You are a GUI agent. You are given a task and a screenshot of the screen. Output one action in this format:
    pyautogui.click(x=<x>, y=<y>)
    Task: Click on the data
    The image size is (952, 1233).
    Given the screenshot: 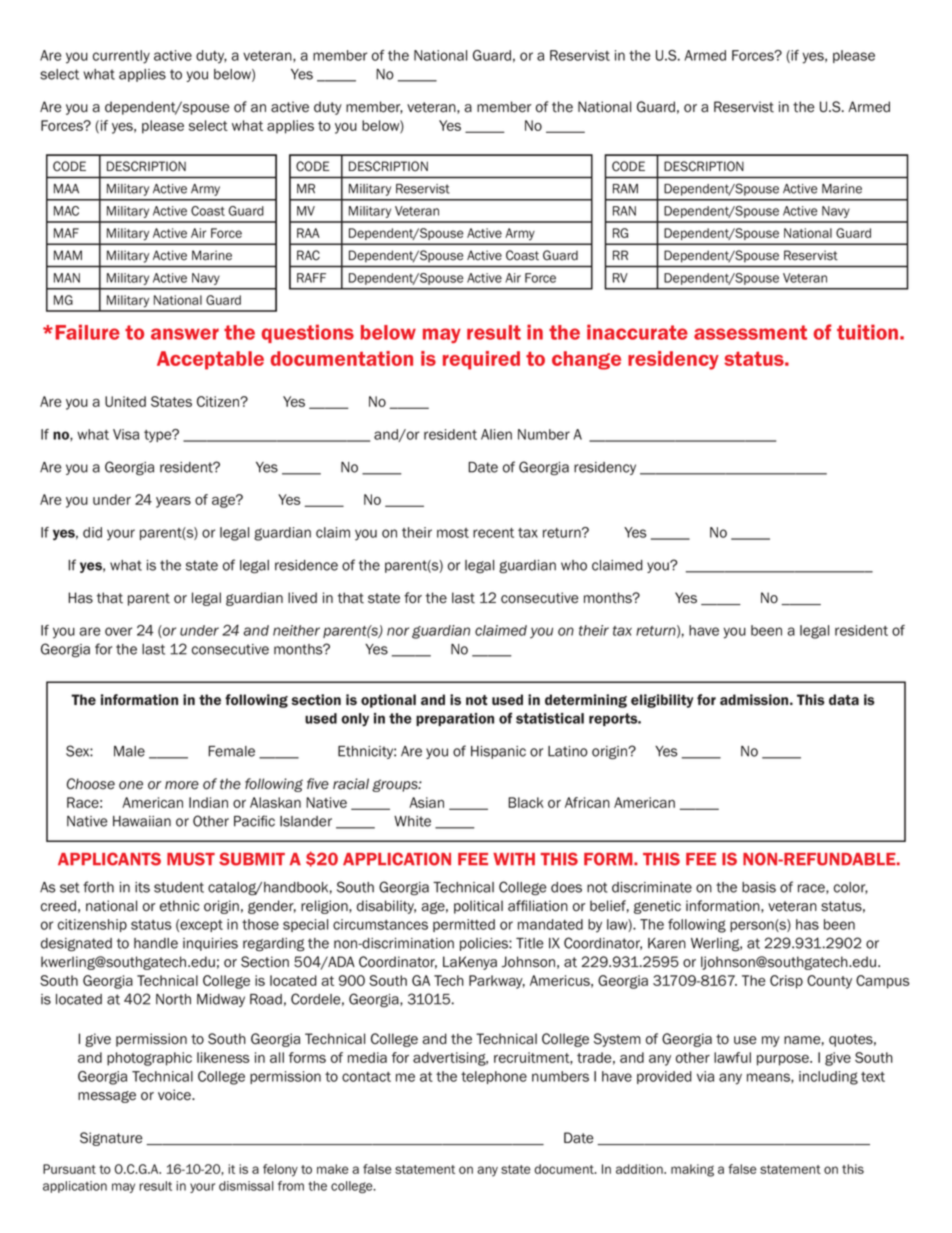 What is the action you would take?
    pyautogui.click(x=844, y=699)
